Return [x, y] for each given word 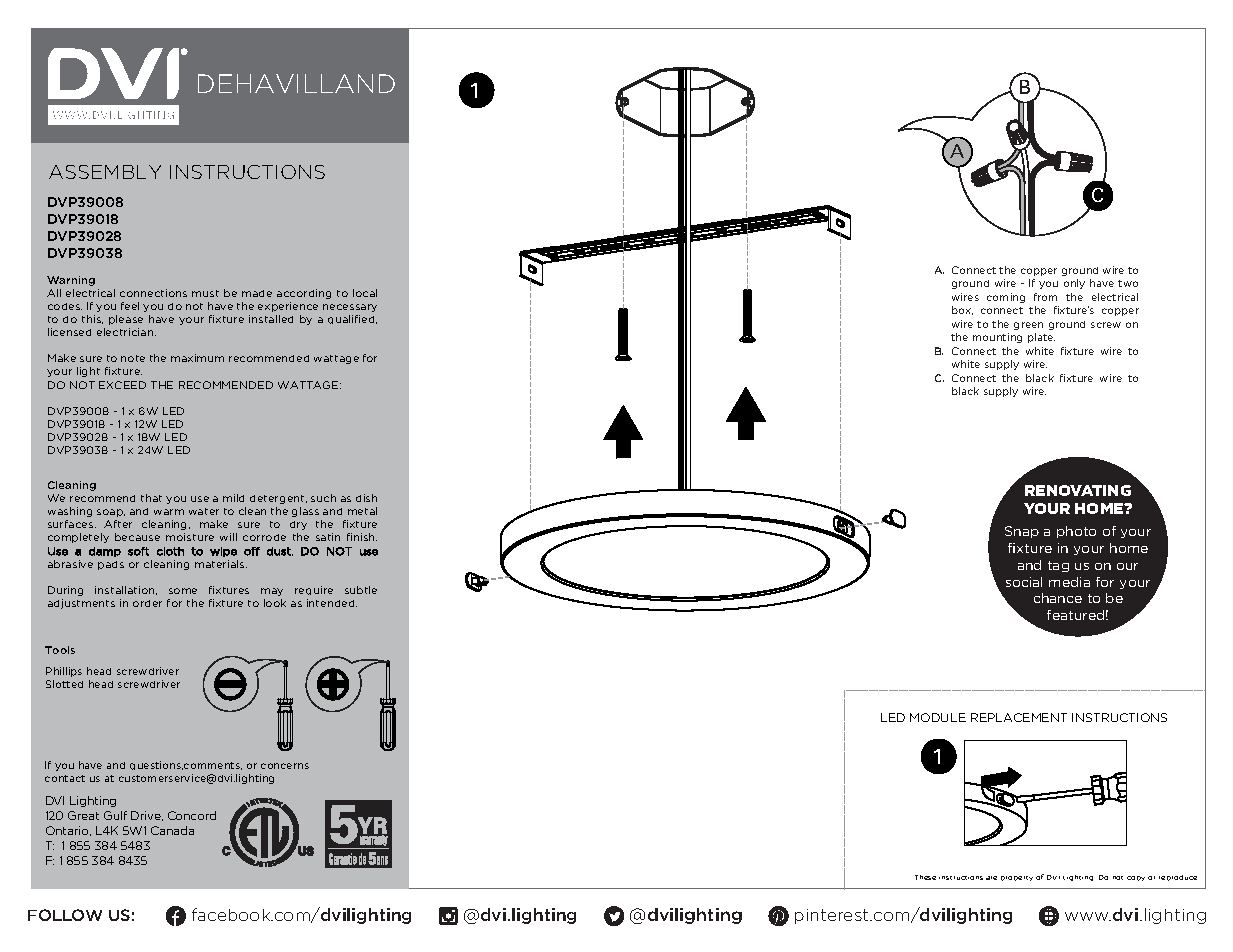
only [1074, 284]
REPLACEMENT [1019, 717]
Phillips [64, 672]
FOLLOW [65, 915]
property [1017, 878]
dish [366, 498]
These [925, 877]
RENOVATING [1078, 490]
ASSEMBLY [105, 172]
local [365, 293]
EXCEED [122, 385]
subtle [361, 590]
